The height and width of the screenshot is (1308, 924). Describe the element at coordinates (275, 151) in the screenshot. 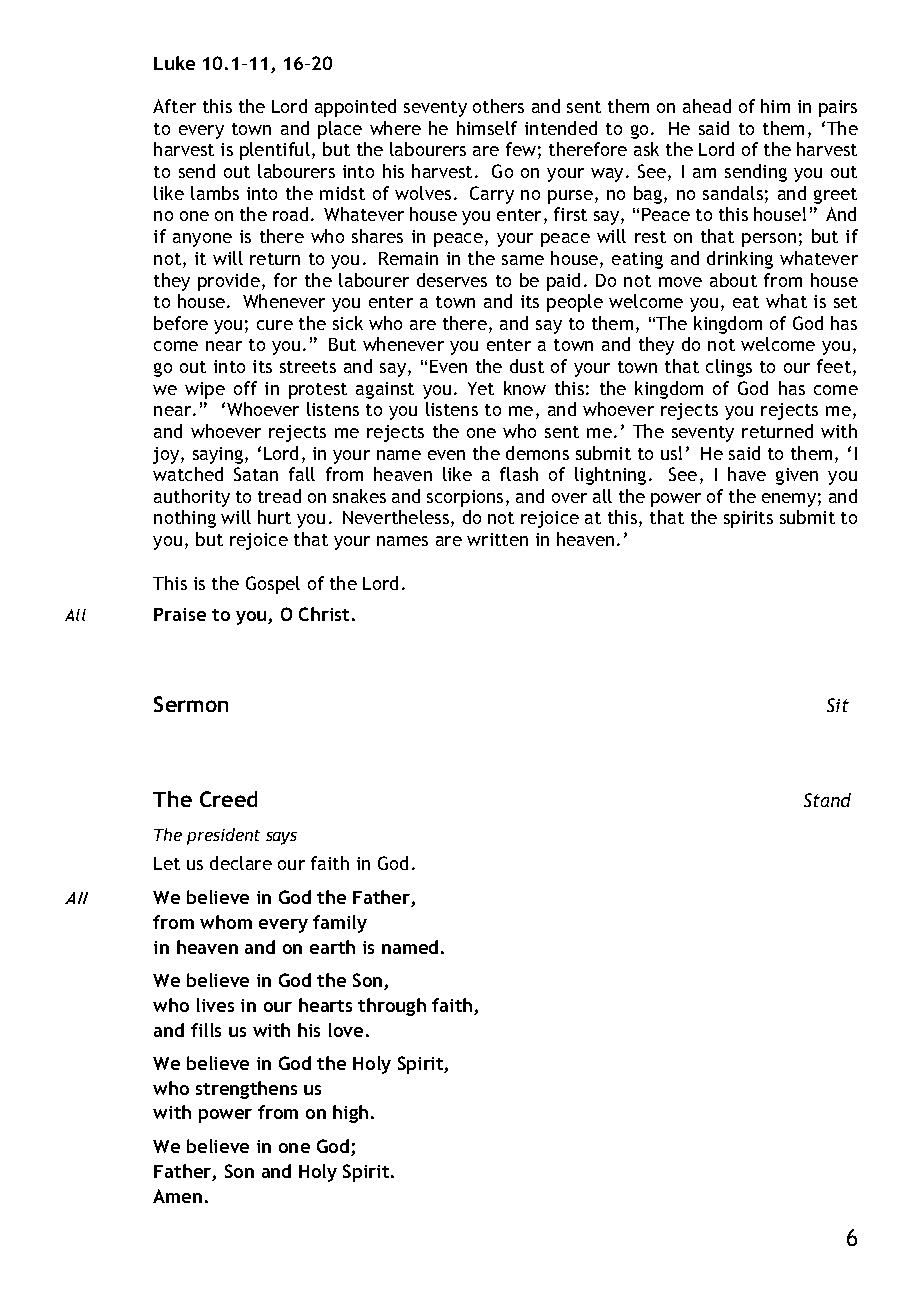

I see `plentiful` at that location.
